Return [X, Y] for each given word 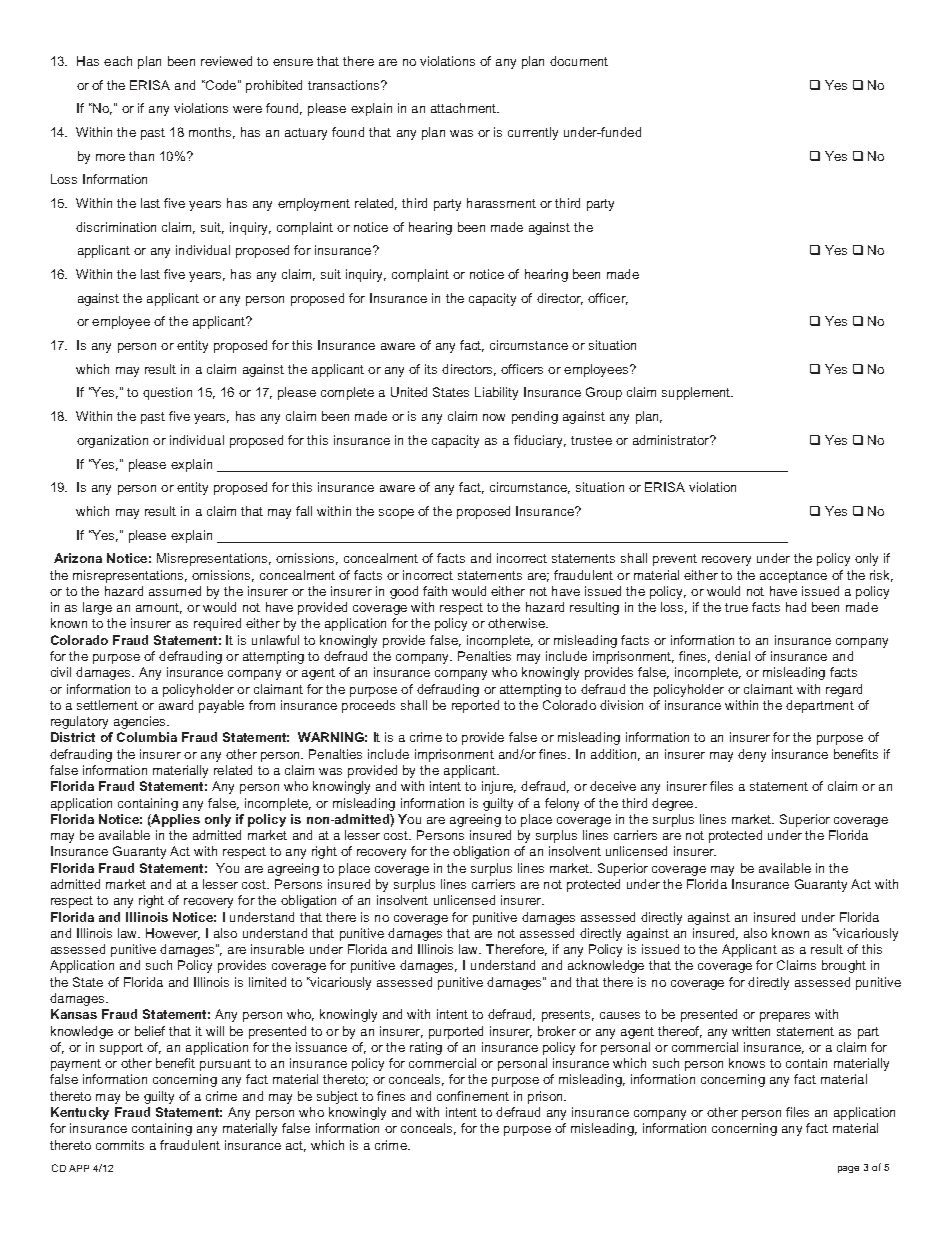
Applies [175, 820]
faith [435, 591]
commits [120, 1145]
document [579, 61]
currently [533, 133]
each [118, 61]
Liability [496, 393]
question [167, 393]
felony [562, 804]
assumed [175, 591]
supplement [697, 393]
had [796, 607]
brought [844, 966]
